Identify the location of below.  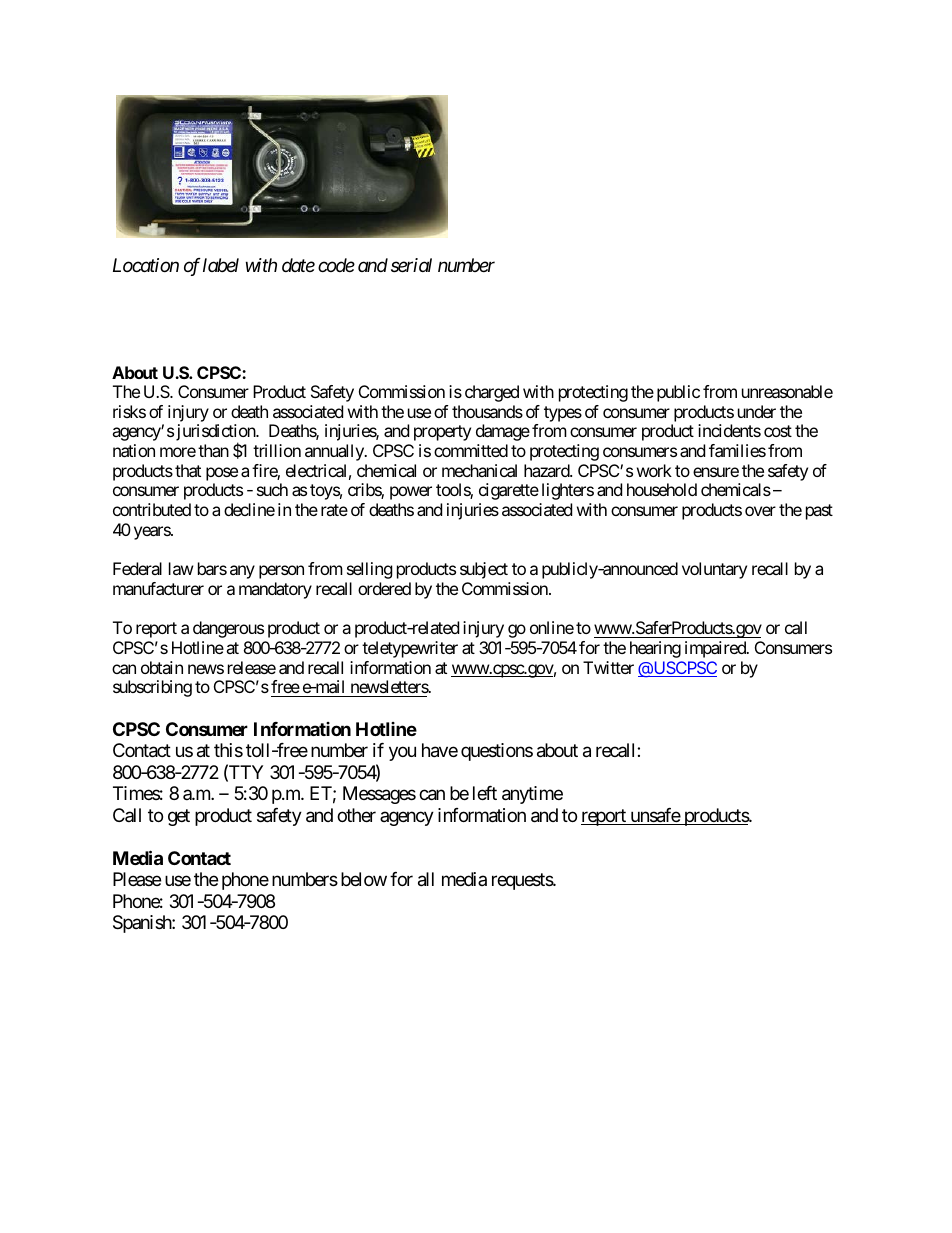
(364, 879).
